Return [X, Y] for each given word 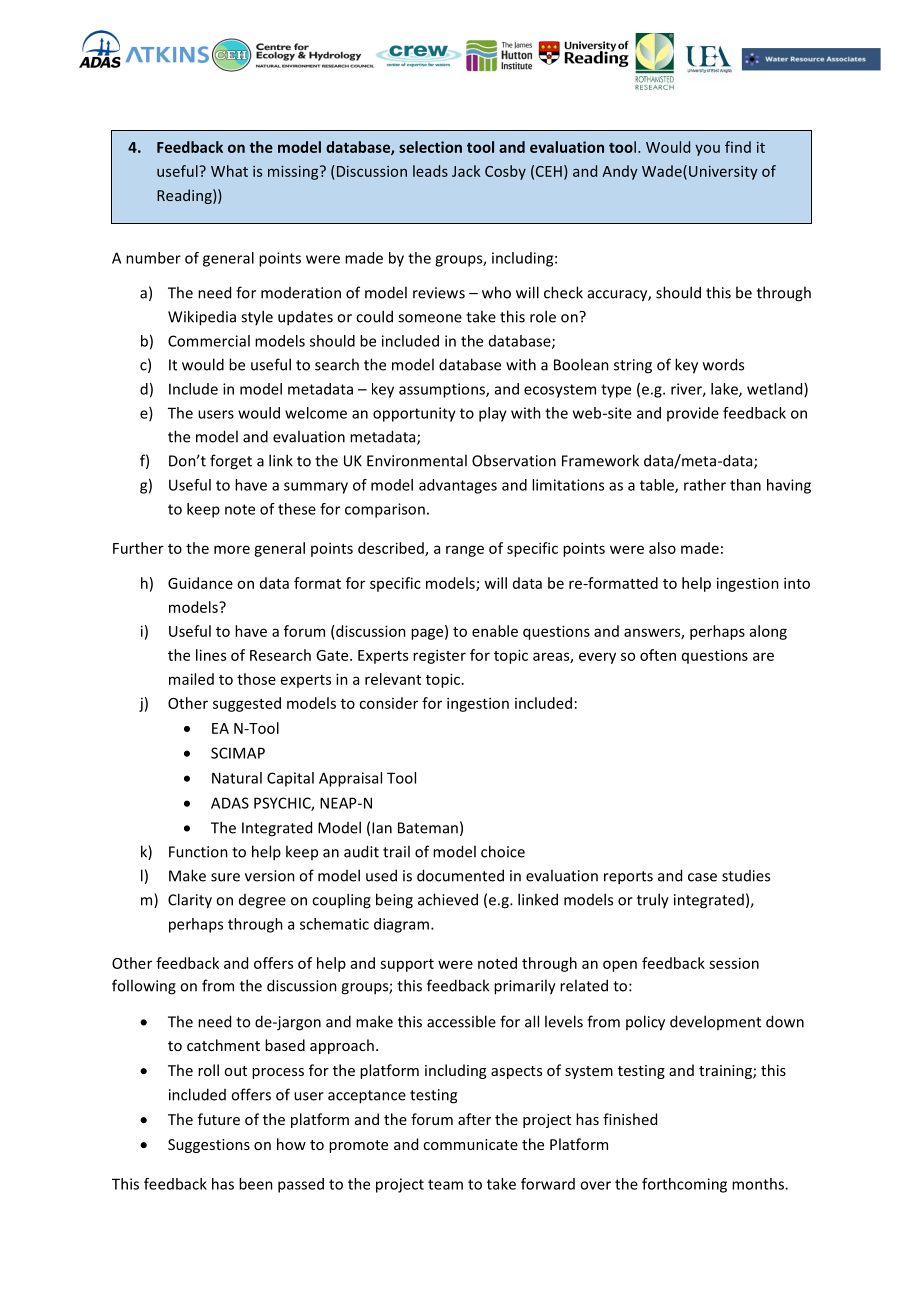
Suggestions [209, 1146]
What [229, 171]
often [658, 655]
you [707, 150]
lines [211, 655]
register [439, 656]
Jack [466, 171]
